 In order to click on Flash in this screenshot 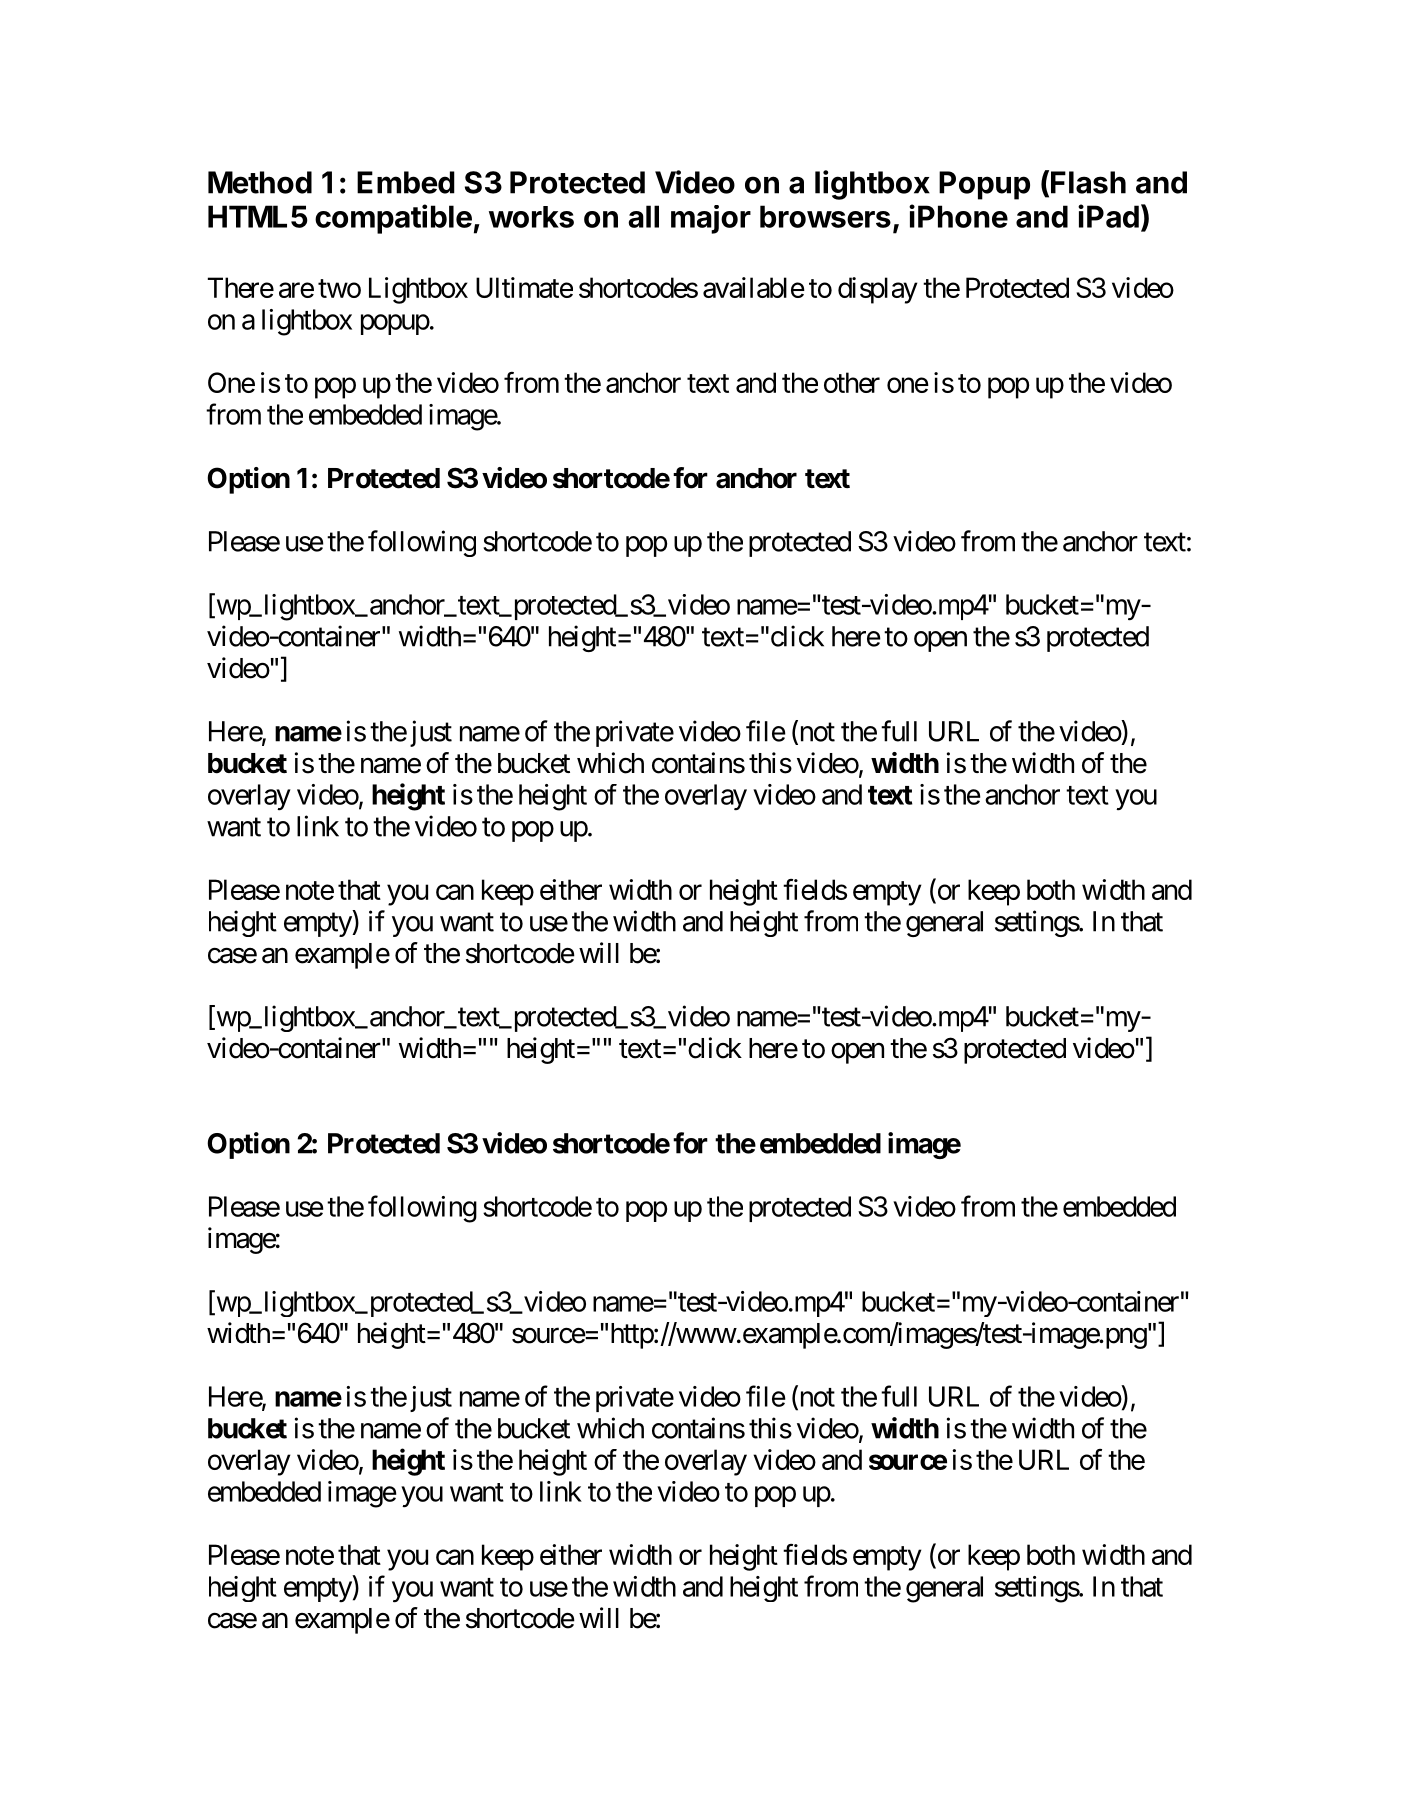, I will do `click(1088, 182)`.
